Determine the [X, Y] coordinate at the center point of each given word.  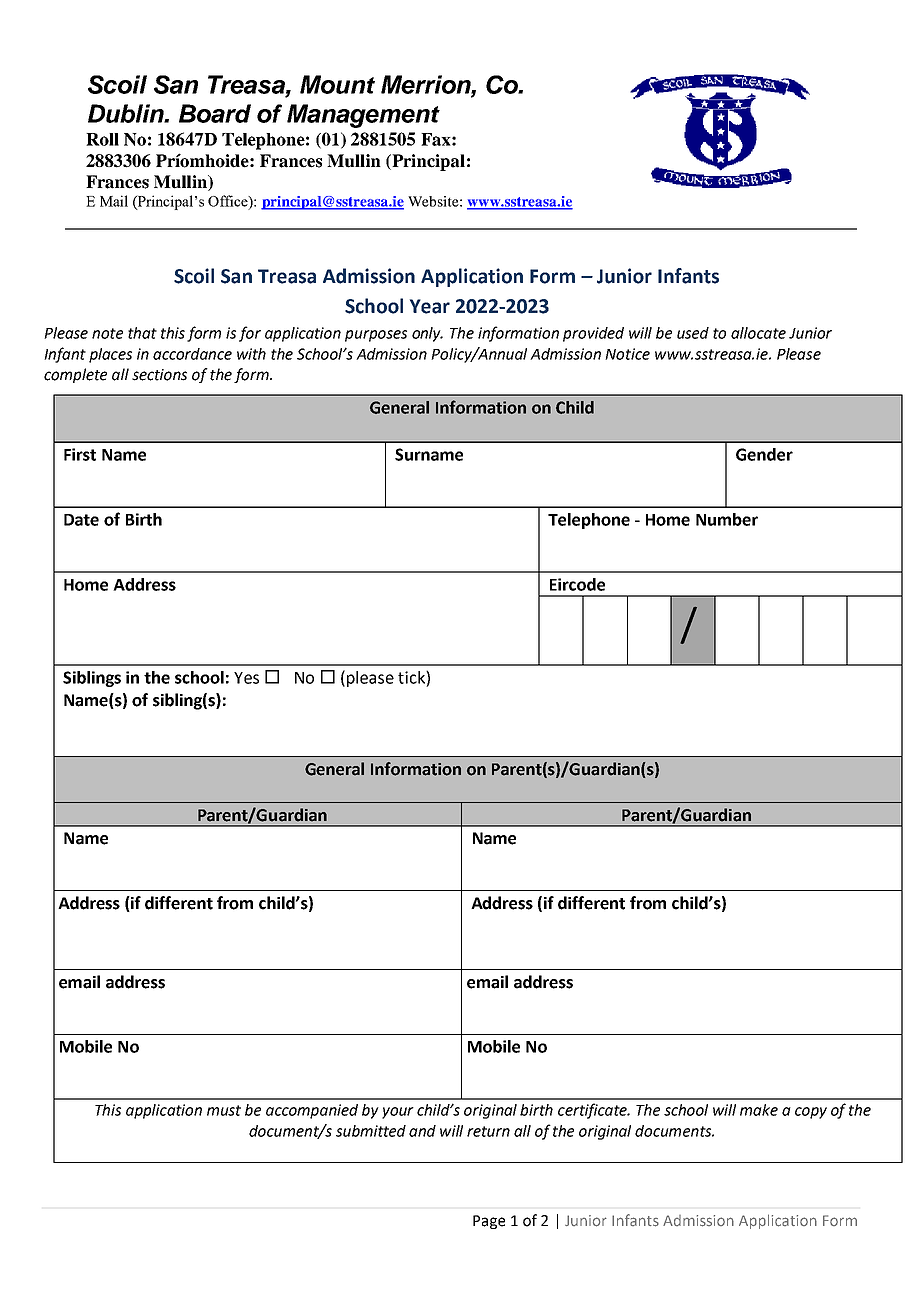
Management [363, 116]
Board [215, 113]
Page [489, 1222]
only [427, 334]
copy [811, 1113]
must [224, 1110]
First [80, 454]
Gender [764, 454]
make [759, 1110]
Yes [246, 678]
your [398, 1113]
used [693, 333]
